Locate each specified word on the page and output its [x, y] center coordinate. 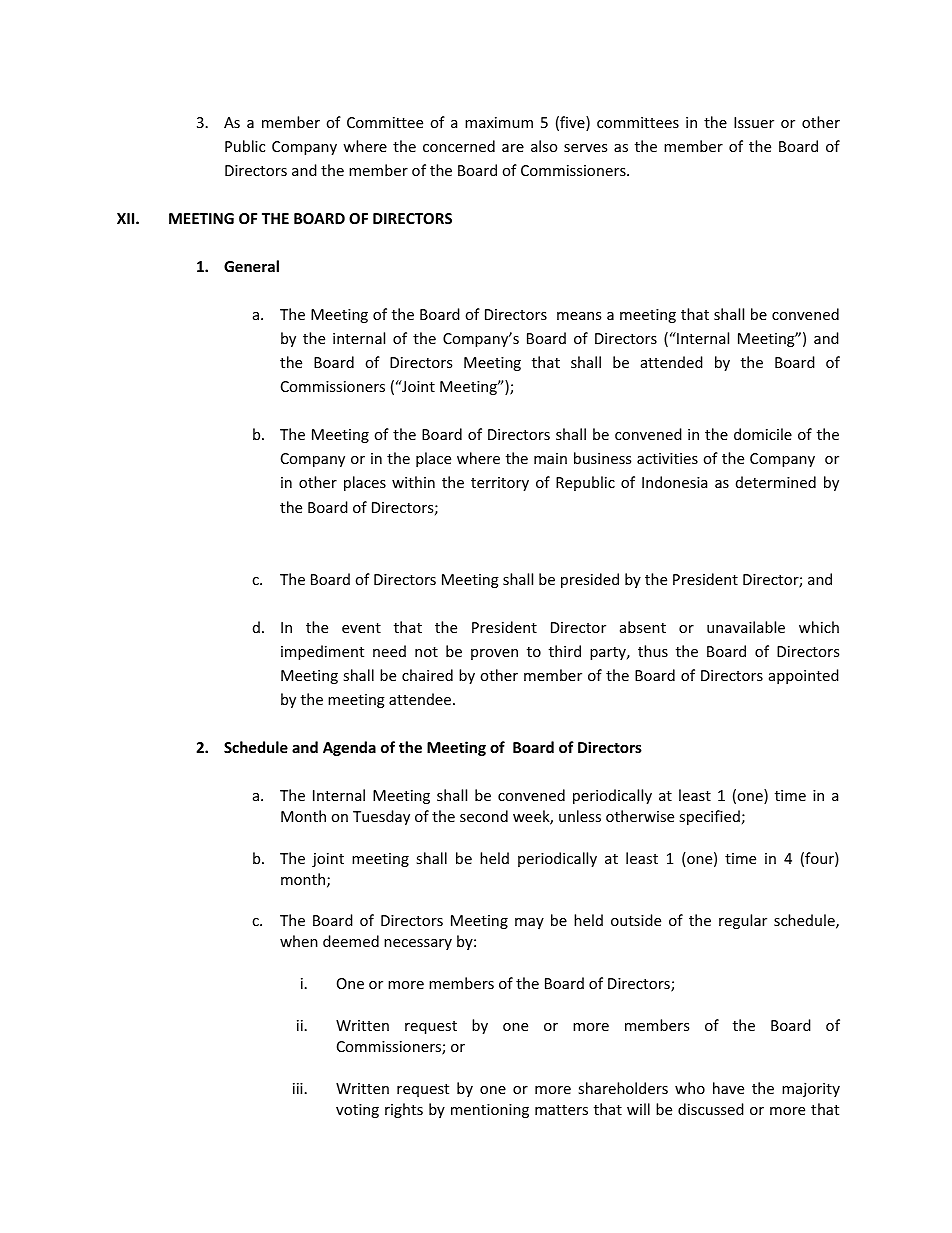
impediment [322, 652]
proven [494, 654]
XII [127, 218]
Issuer [754, 122]
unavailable [746, 627]
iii [298, 1088]
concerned [459, 146]
